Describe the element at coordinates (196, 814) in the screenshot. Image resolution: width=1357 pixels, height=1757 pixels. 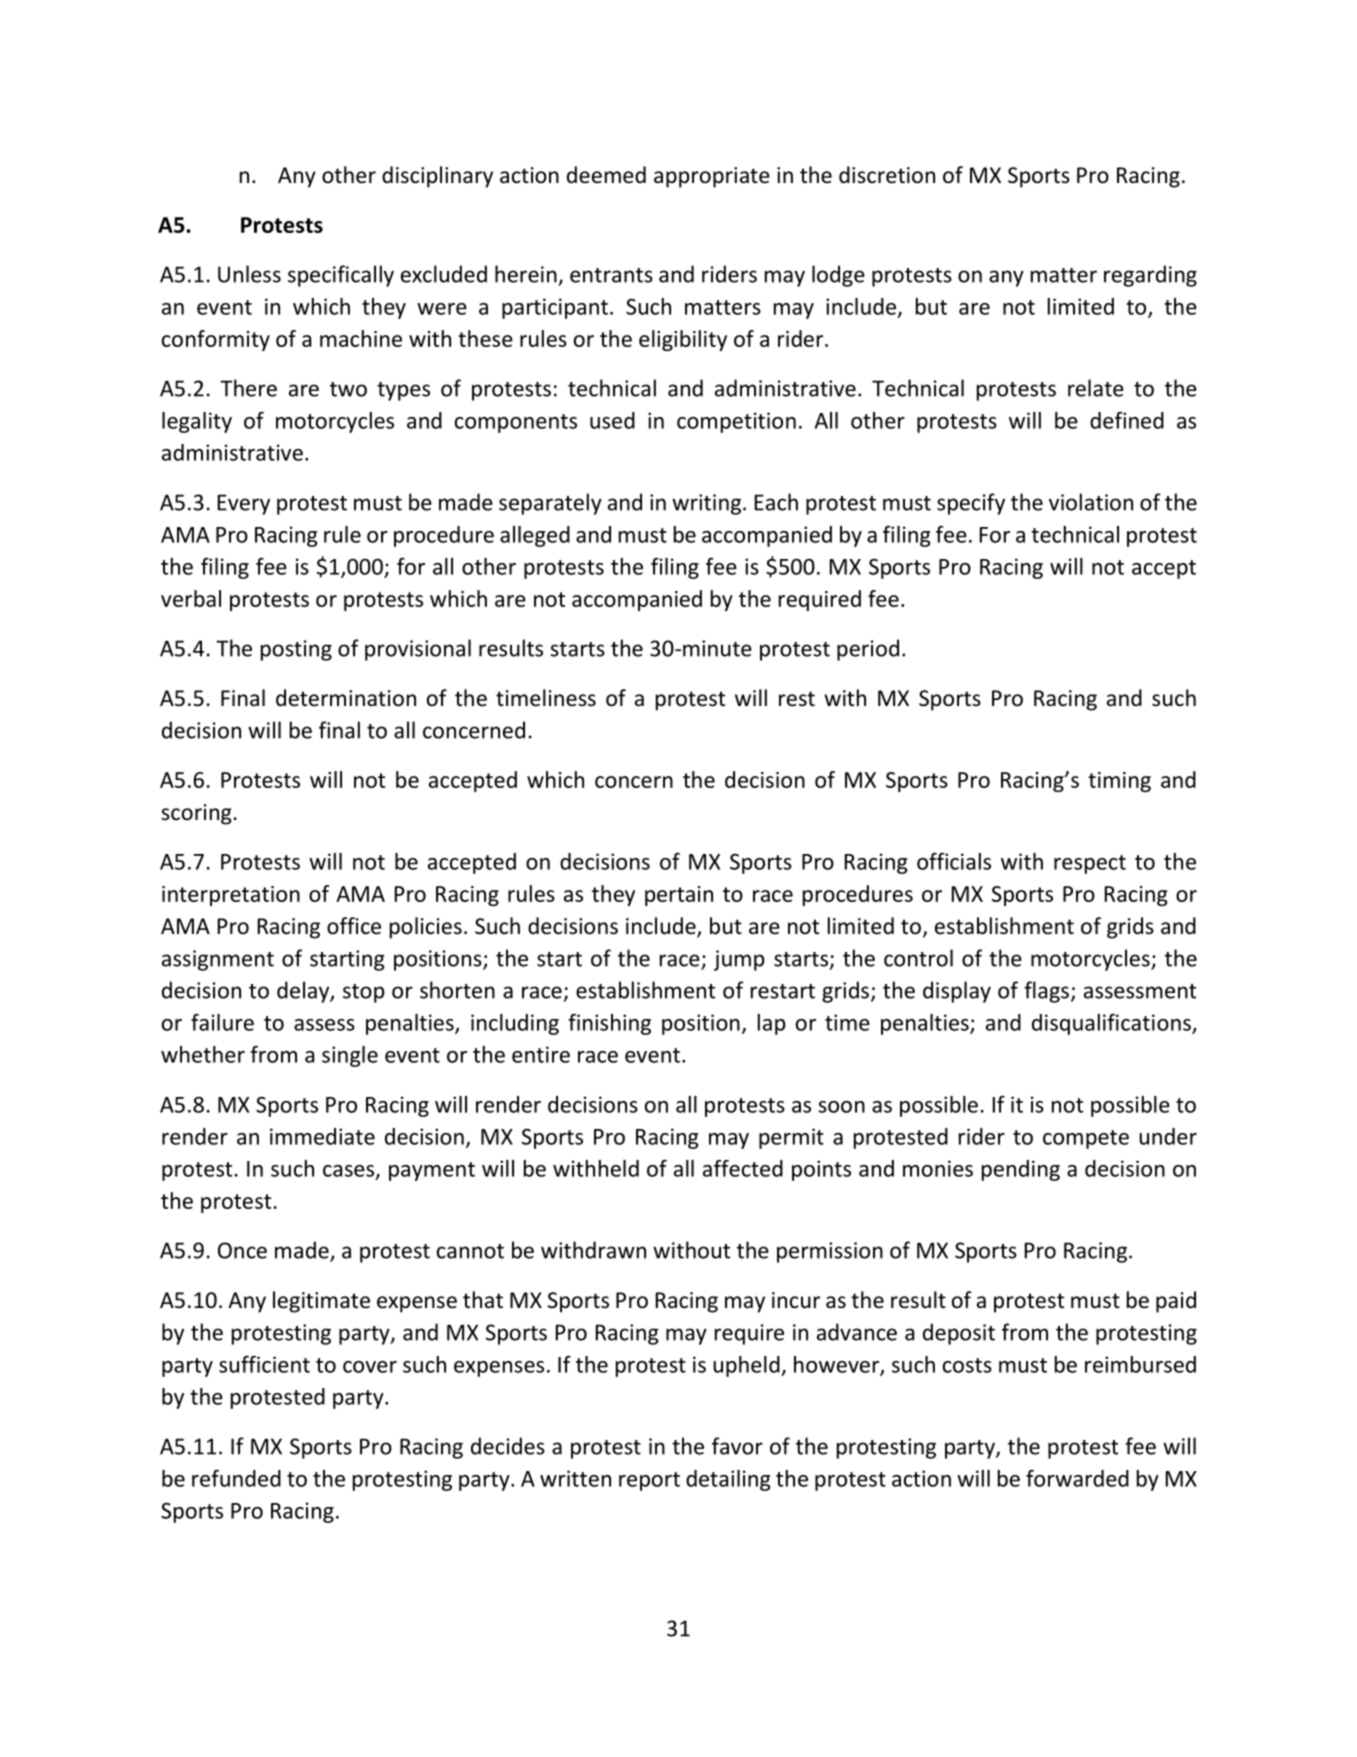
I see `scoring` at that location.
